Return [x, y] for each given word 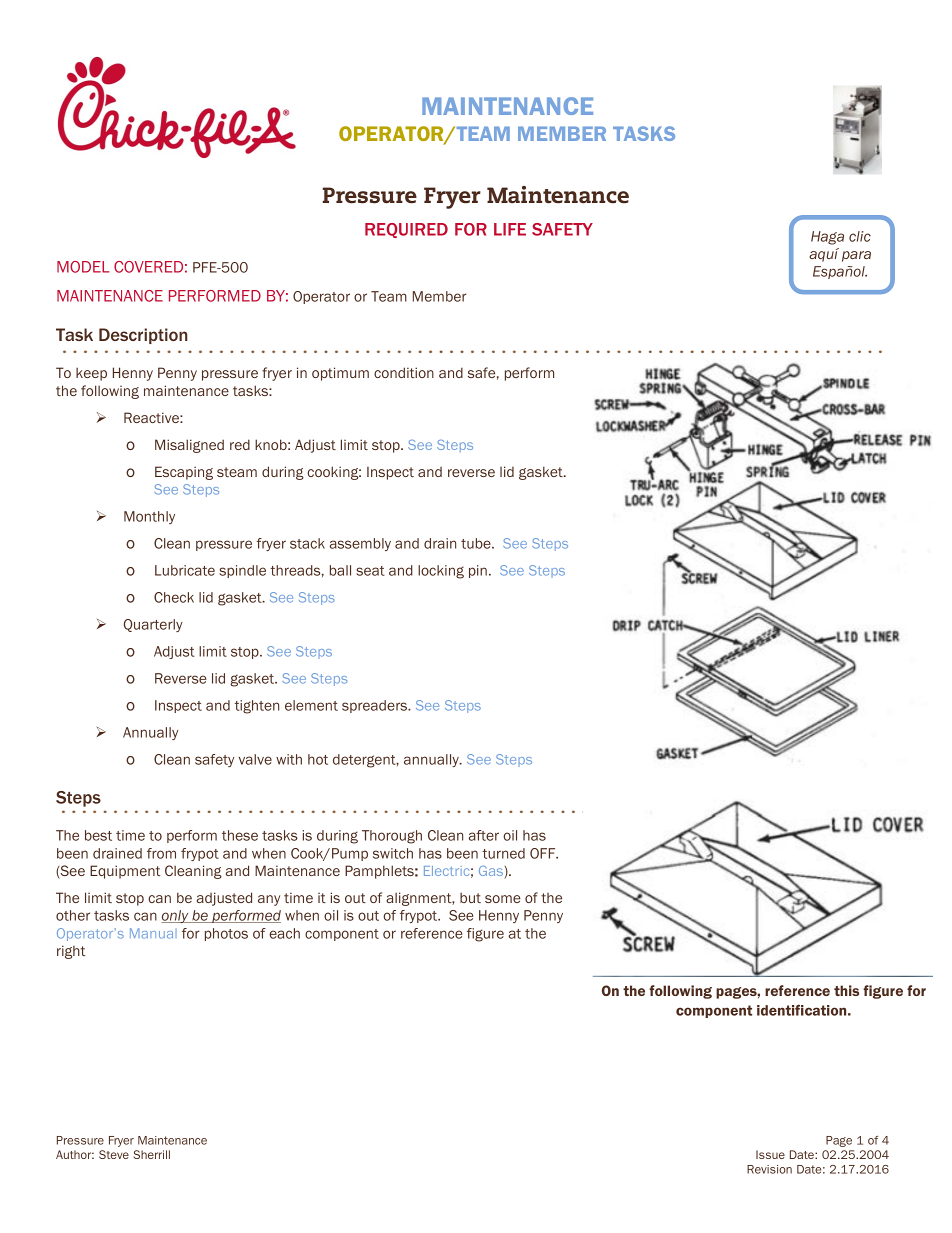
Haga [827, 238]
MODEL [83, 267]
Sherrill [152, 1154]
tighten [257, 707]
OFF [544, 853]
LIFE [510, 229]
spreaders [376, 706]
